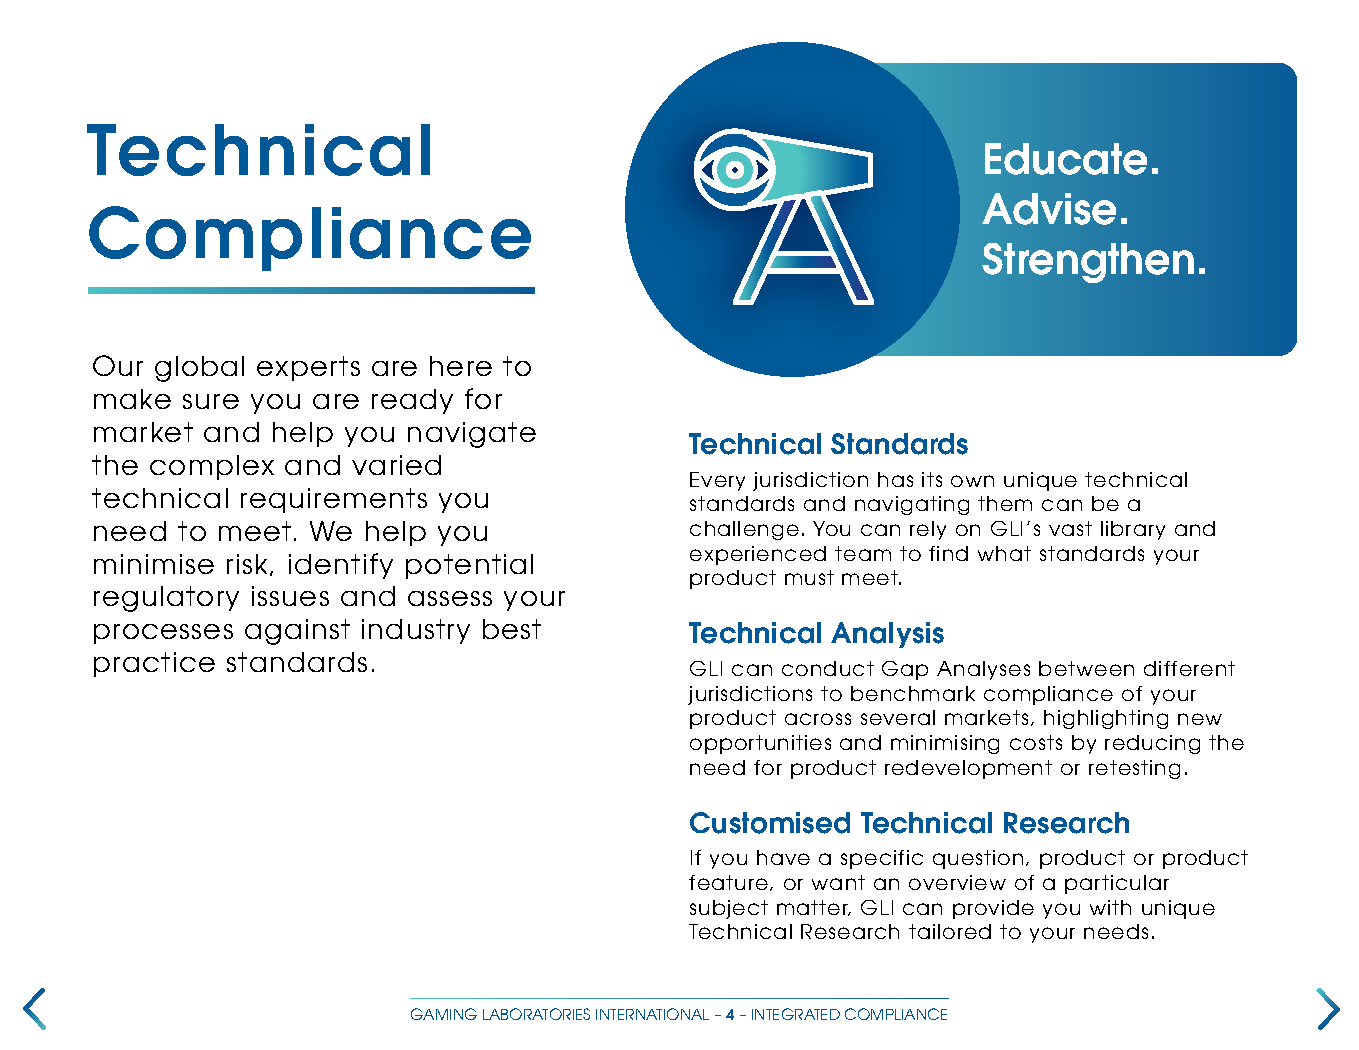 The image size is (1359, 1050). What do you see at coordinates (308, 368) in the document?
I see `experts` at bounding box center [308, 368].
